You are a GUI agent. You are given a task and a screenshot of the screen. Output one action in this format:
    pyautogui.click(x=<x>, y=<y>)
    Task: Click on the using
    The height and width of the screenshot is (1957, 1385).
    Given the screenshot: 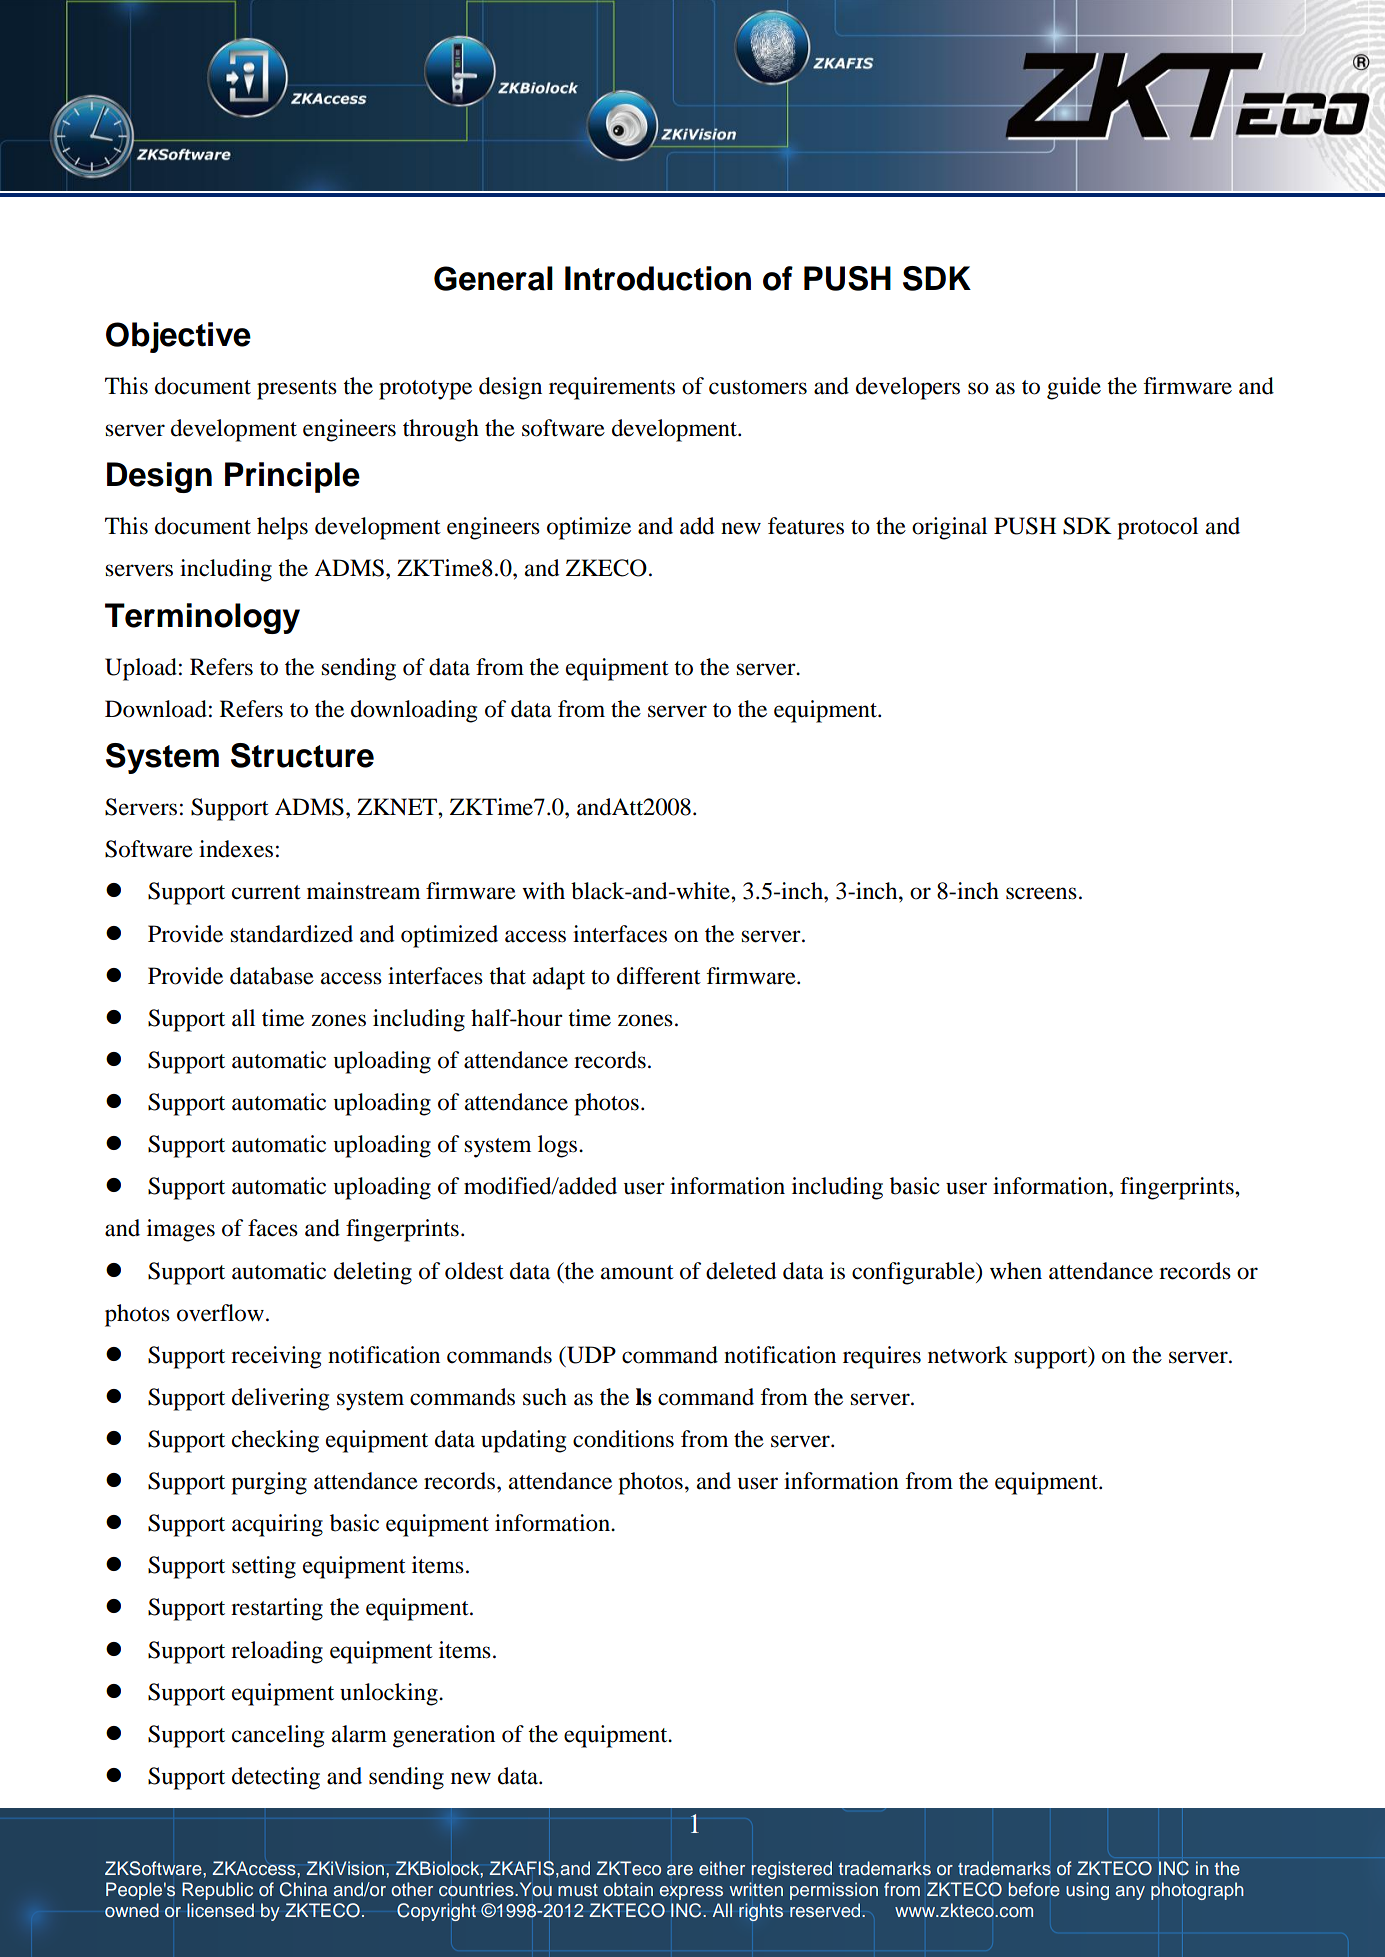 What is the action you would take?
    pyautogui.click(x=1087, y=1891)
